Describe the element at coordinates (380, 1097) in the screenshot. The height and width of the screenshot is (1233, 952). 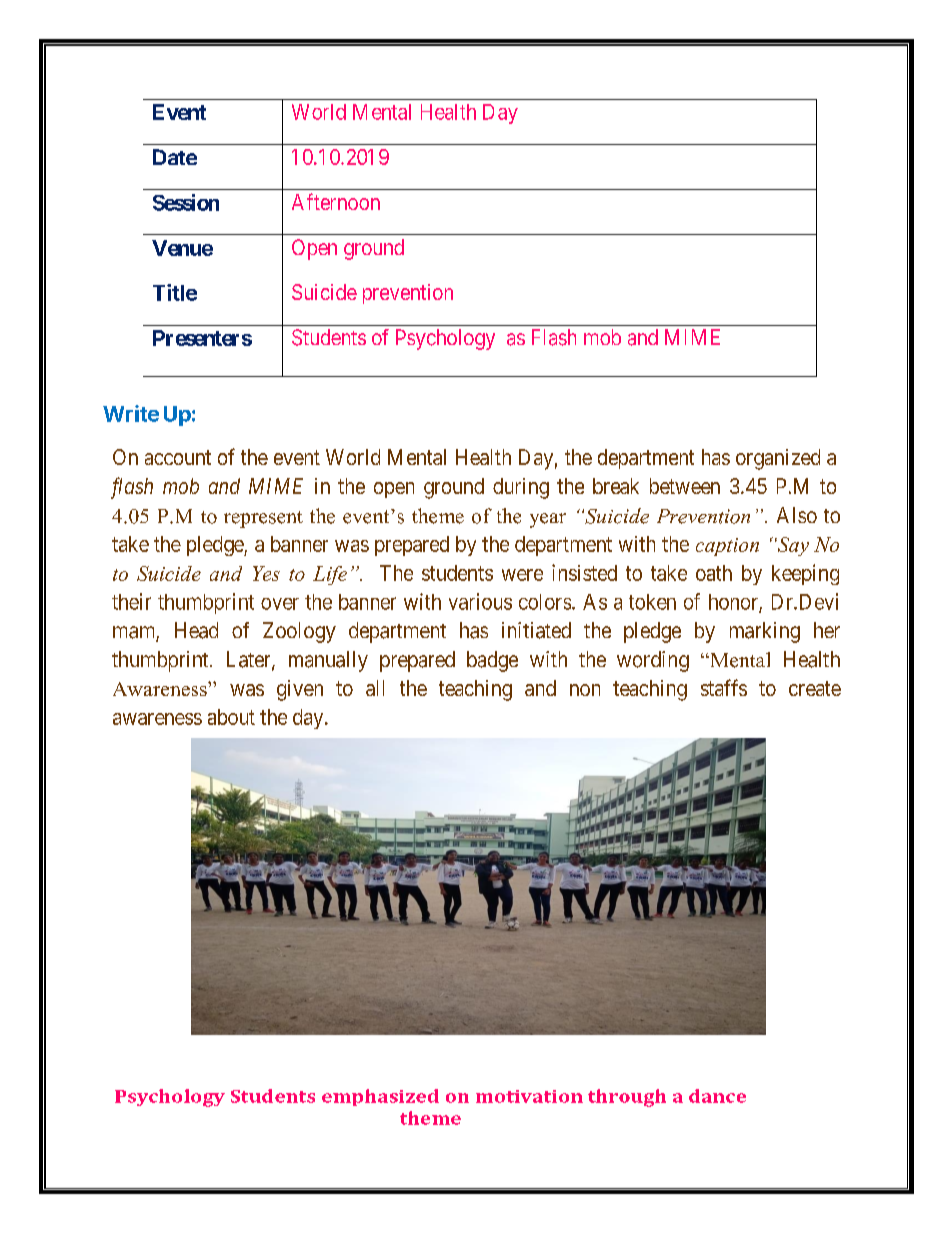
I see `emphasized` at that location.
